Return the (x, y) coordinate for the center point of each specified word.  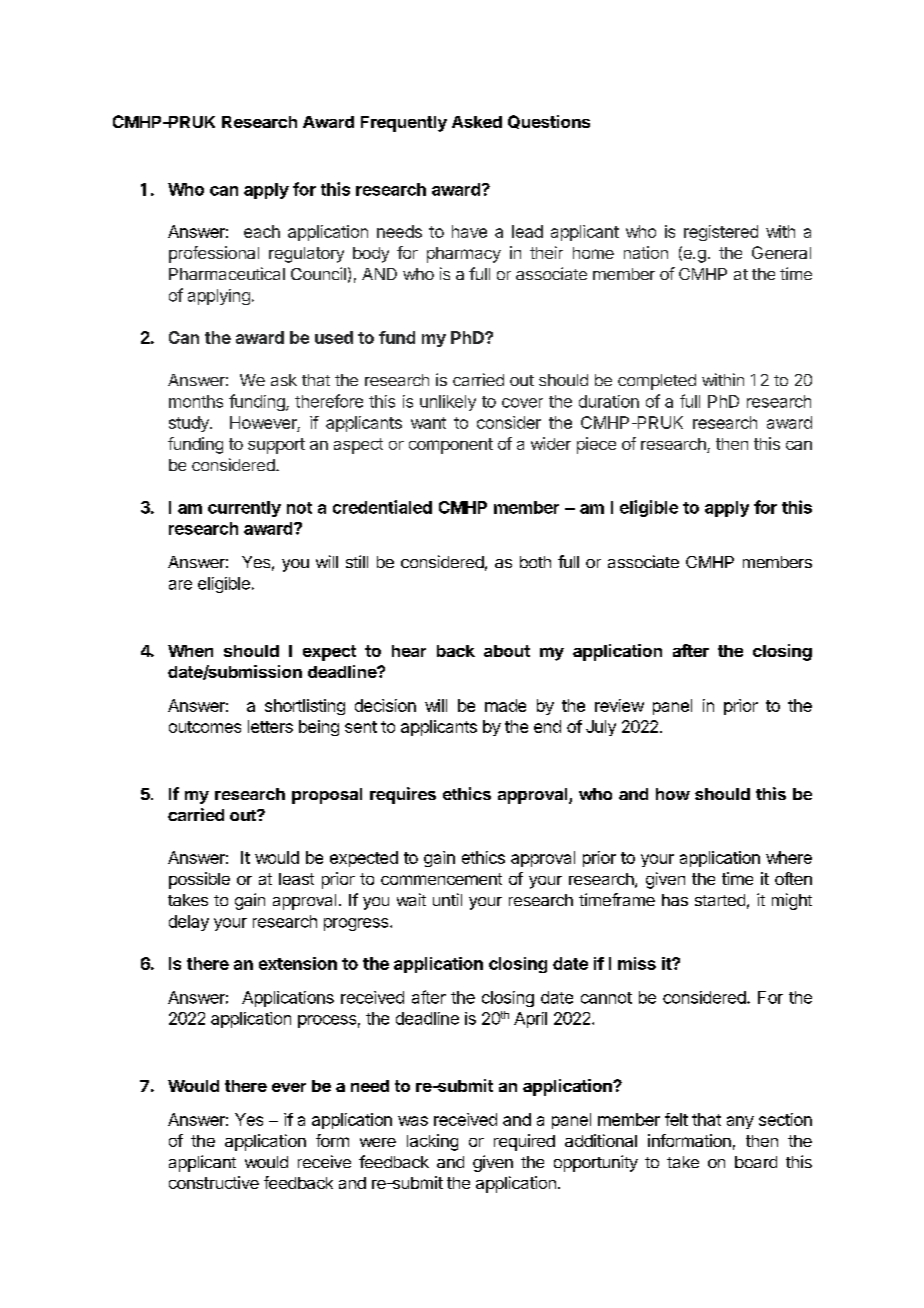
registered (721, 233)
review (619, 705)
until (447, 899)
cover (522, 403)
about (507, 651)
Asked (477, 122)
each (262, 231)
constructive (214, 1182)
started (720, 900)
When (190, 651)
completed (657, 382)
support (276, 446)
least (296, 879)
